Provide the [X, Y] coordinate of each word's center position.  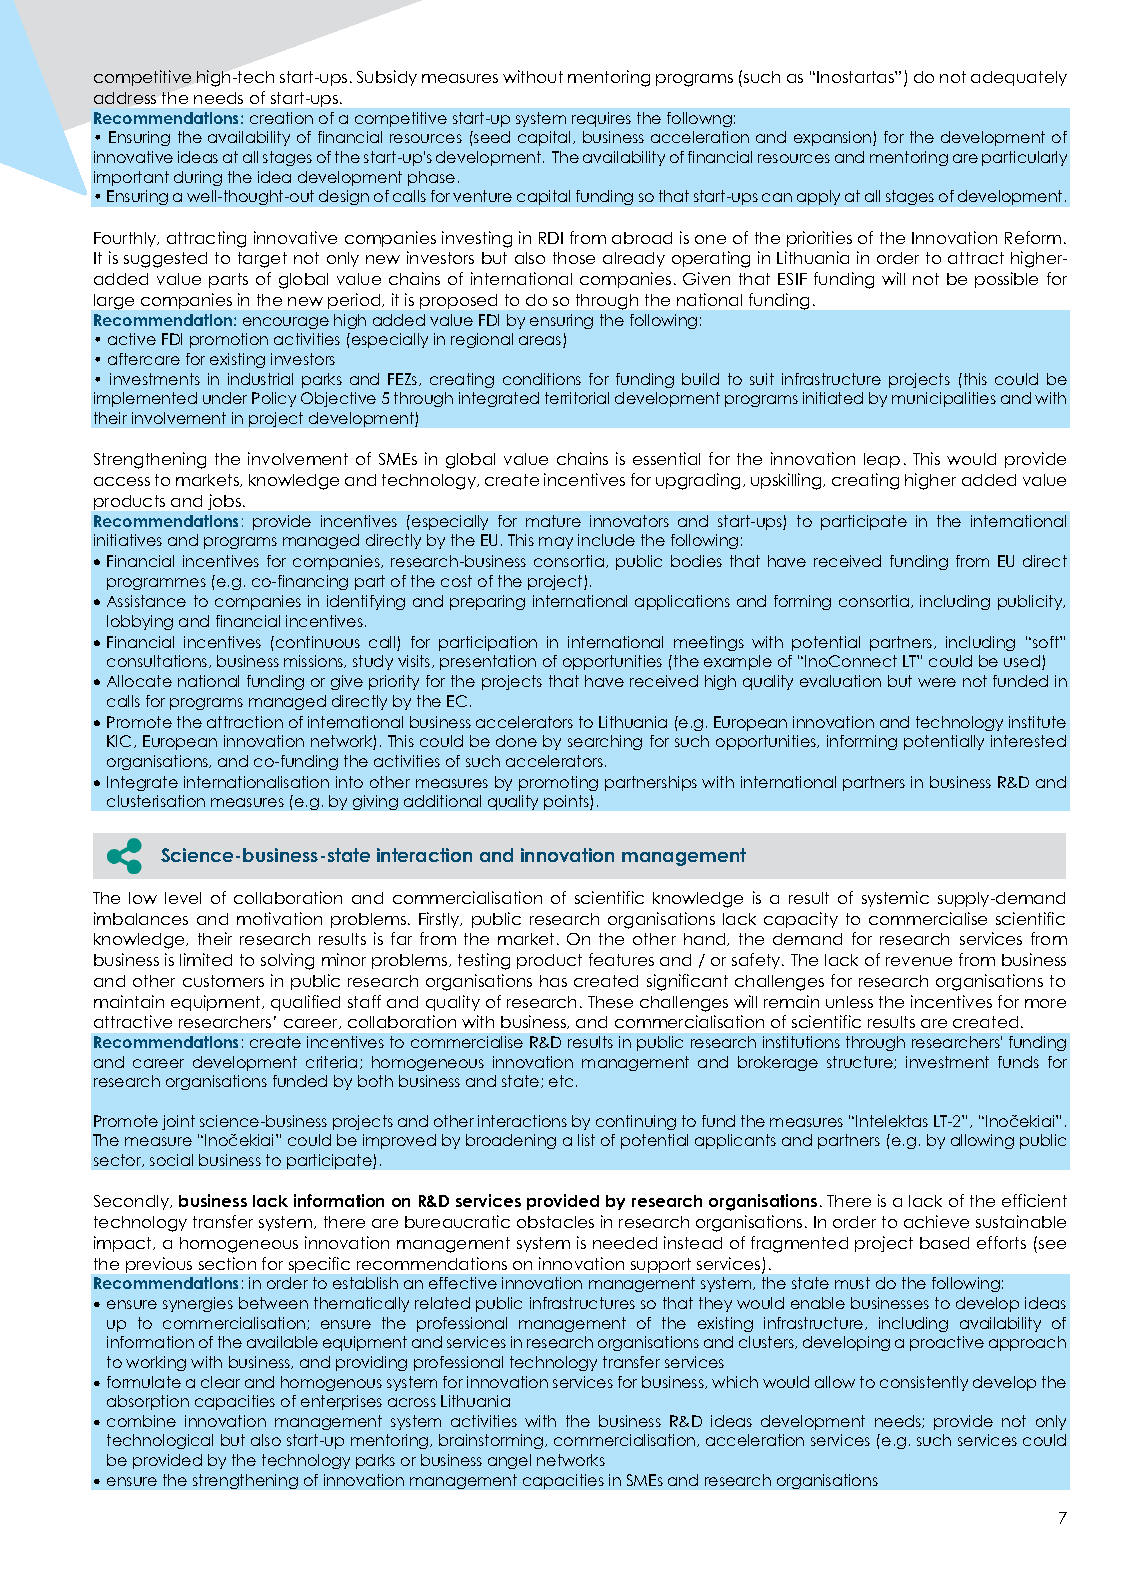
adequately [1019, 78]
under [225, 398]
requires [601, 119]
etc [561, 1081]
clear [220, 1382]
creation [281, 118]
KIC [121, 741]
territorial [577, 398]
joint [178, 1122]
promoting [558, 783]
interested [1028, 741]
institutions [801, 1042]
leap [882, 460]
